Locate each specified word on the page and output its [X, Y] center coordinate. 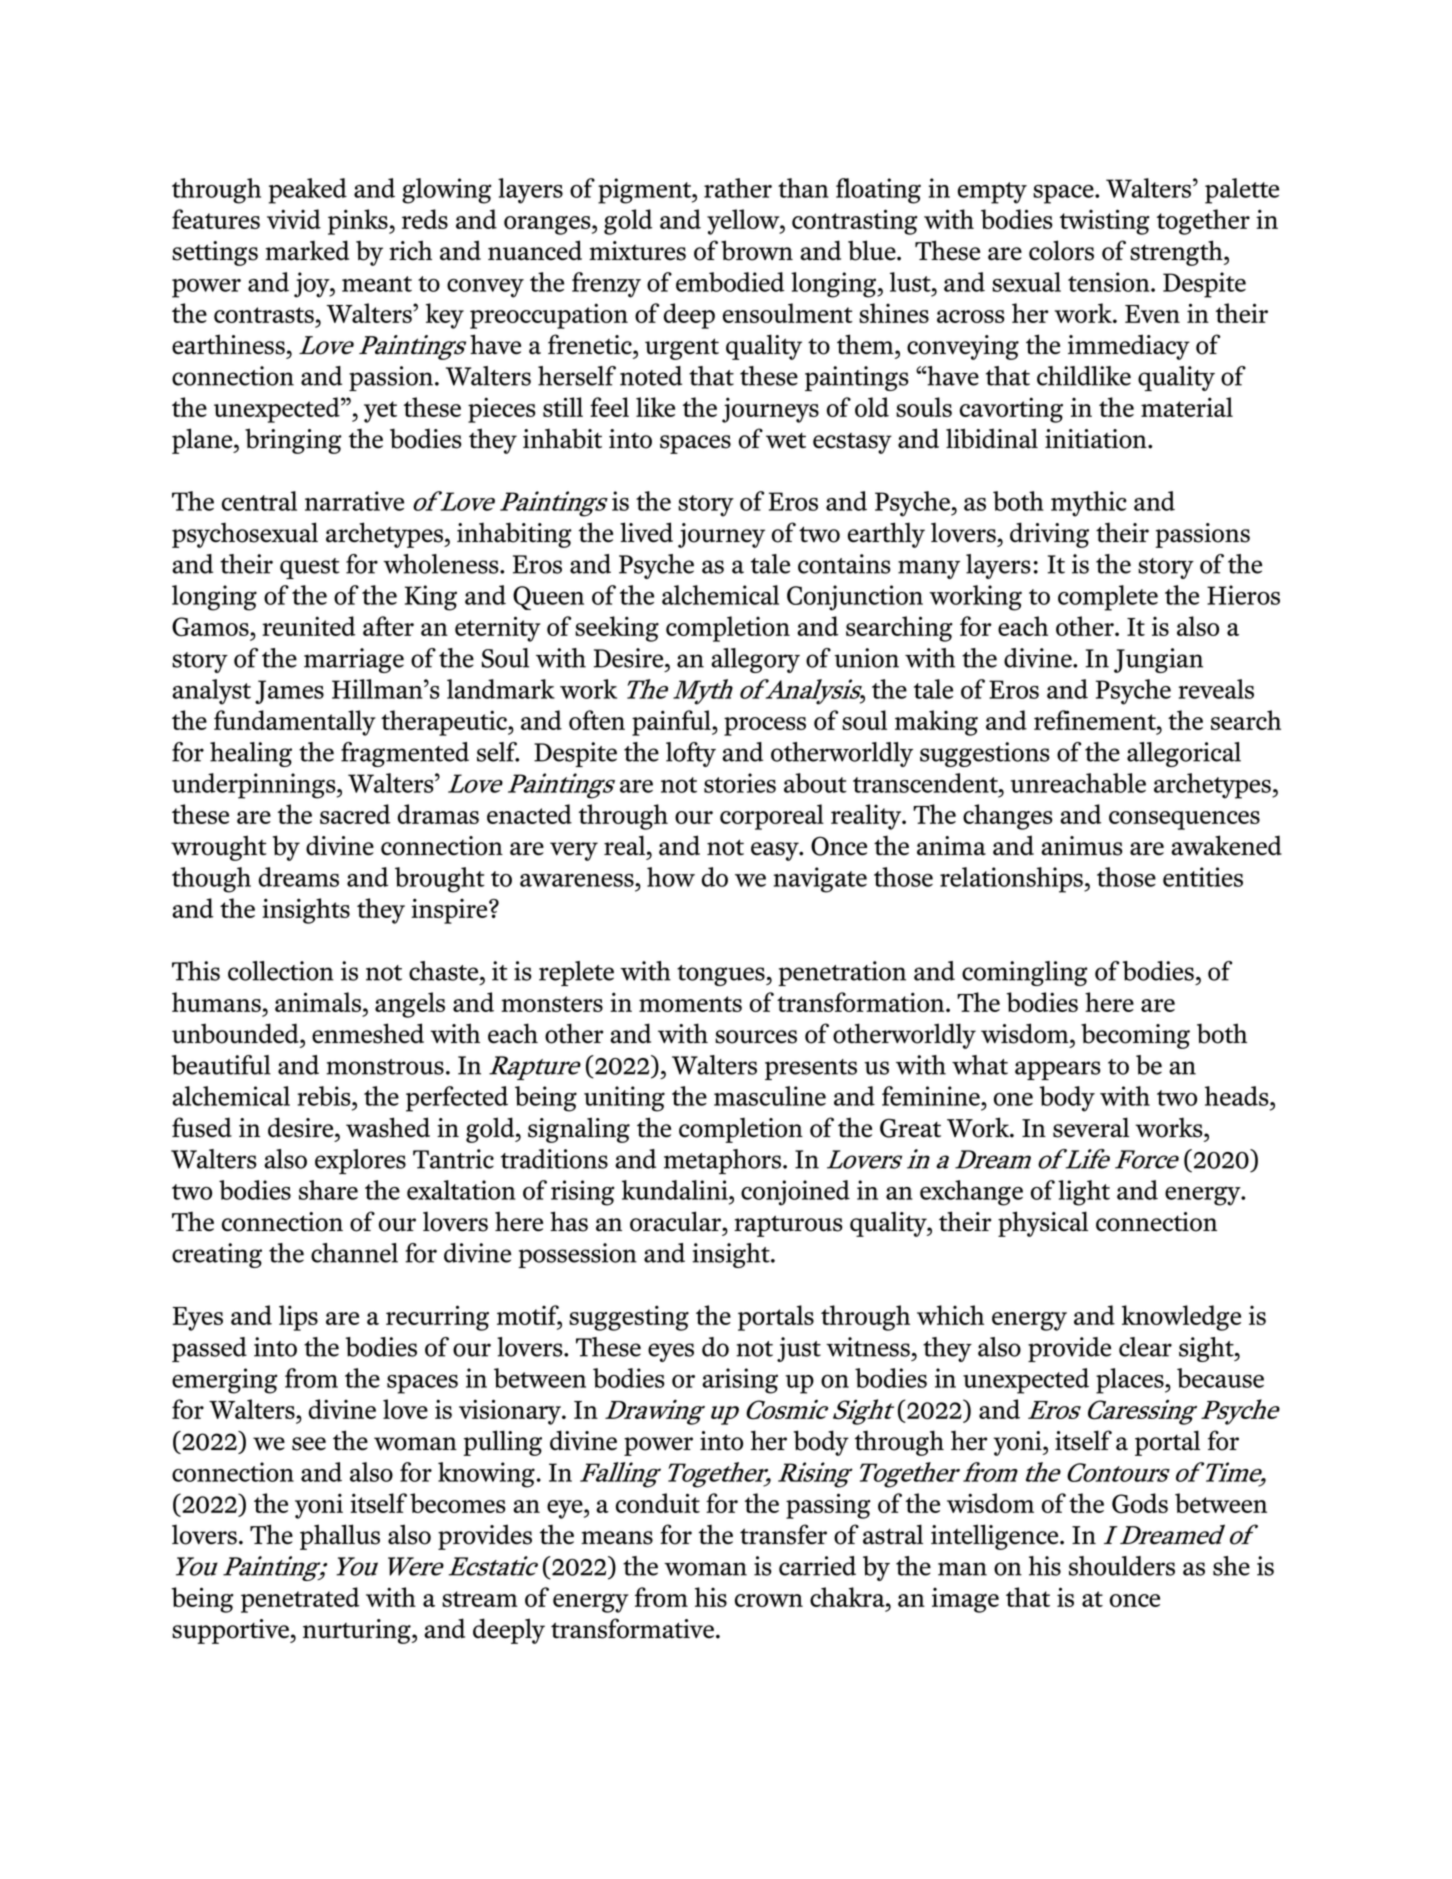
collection [281, 971]
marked [307, 250]
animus [1082, 846]
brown [757, 250]
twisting [1105, 222]
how [671, 877]
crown [769, 1600]
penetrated [300, 1600]
